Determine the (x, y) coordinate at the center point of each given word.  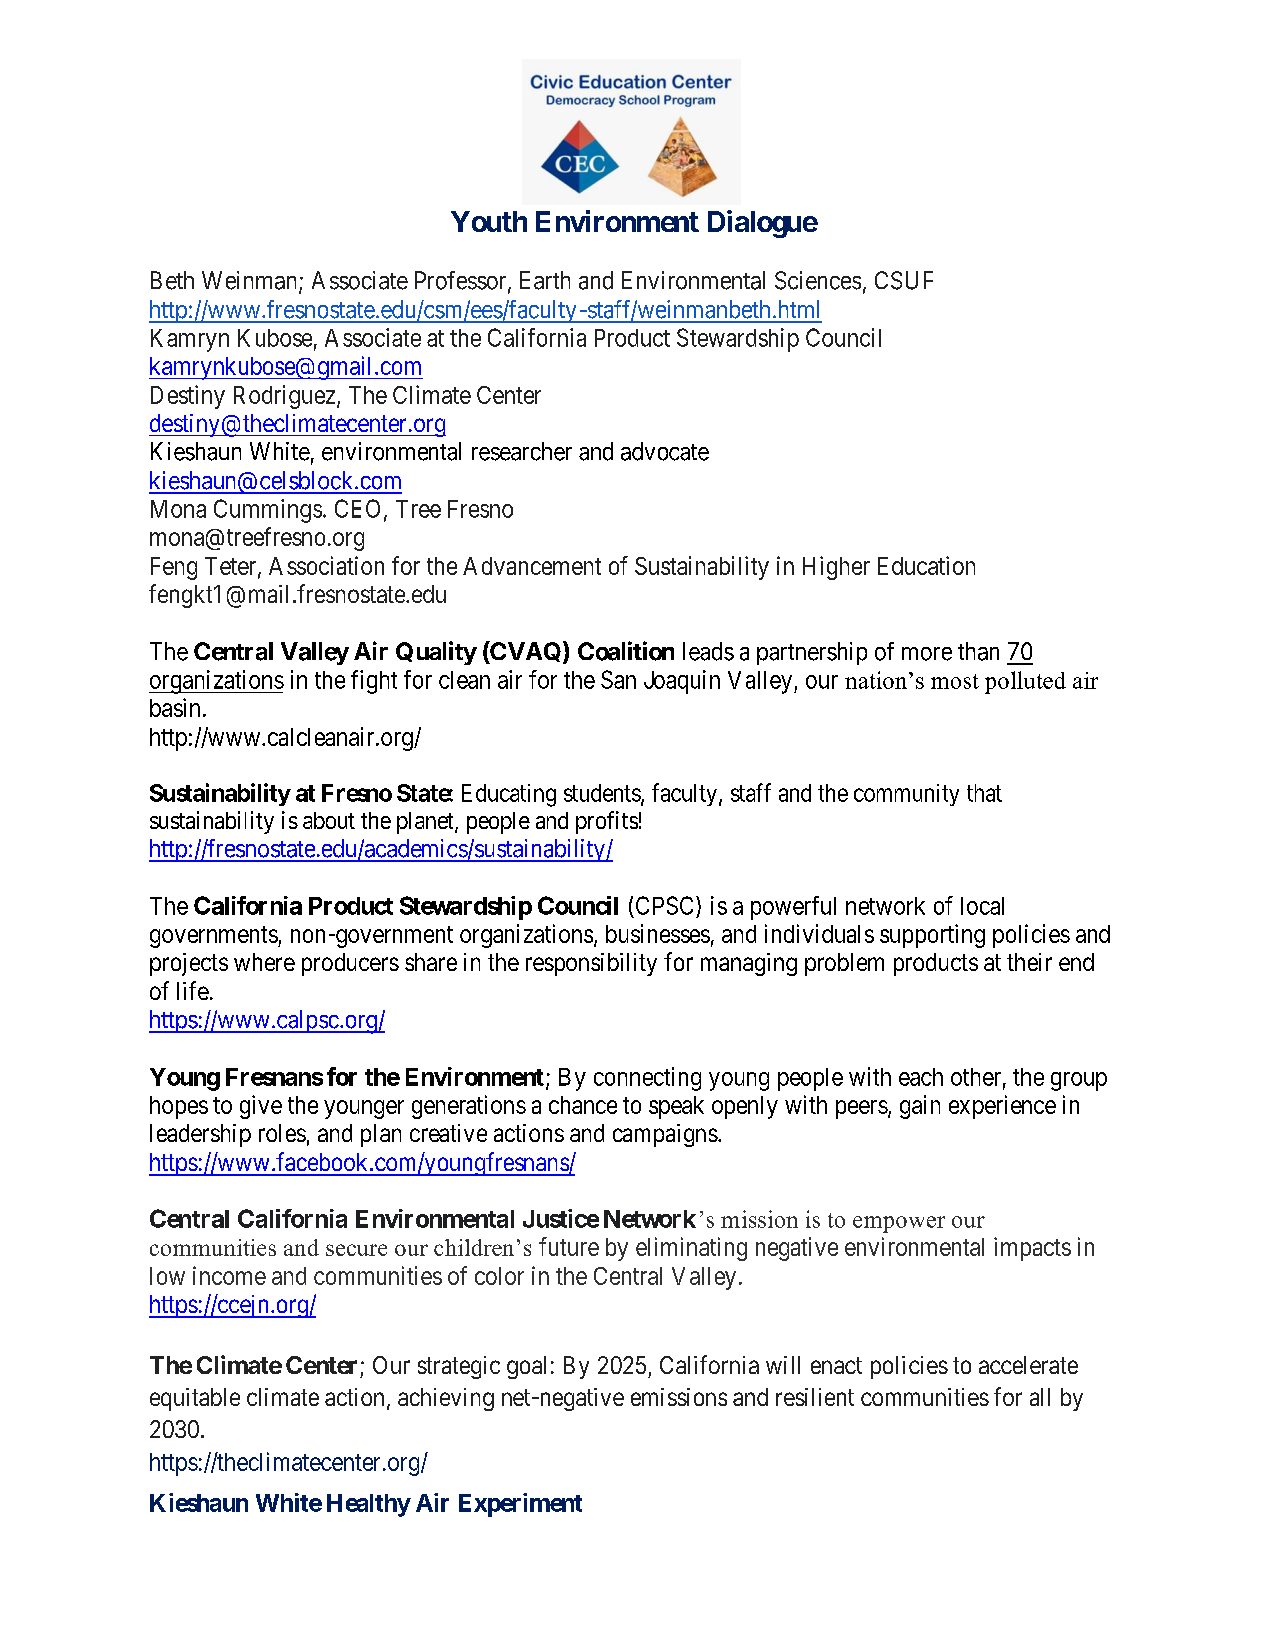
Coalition (626, 651)
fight (374, 682)
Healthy (369, 1505)
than (978, 651)
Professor (462, 281)
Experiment (520, 1505)
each (921, 1077)
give (261, 1107)
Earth (545, 280)
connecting (647, 1079)
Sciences (818, 280)
